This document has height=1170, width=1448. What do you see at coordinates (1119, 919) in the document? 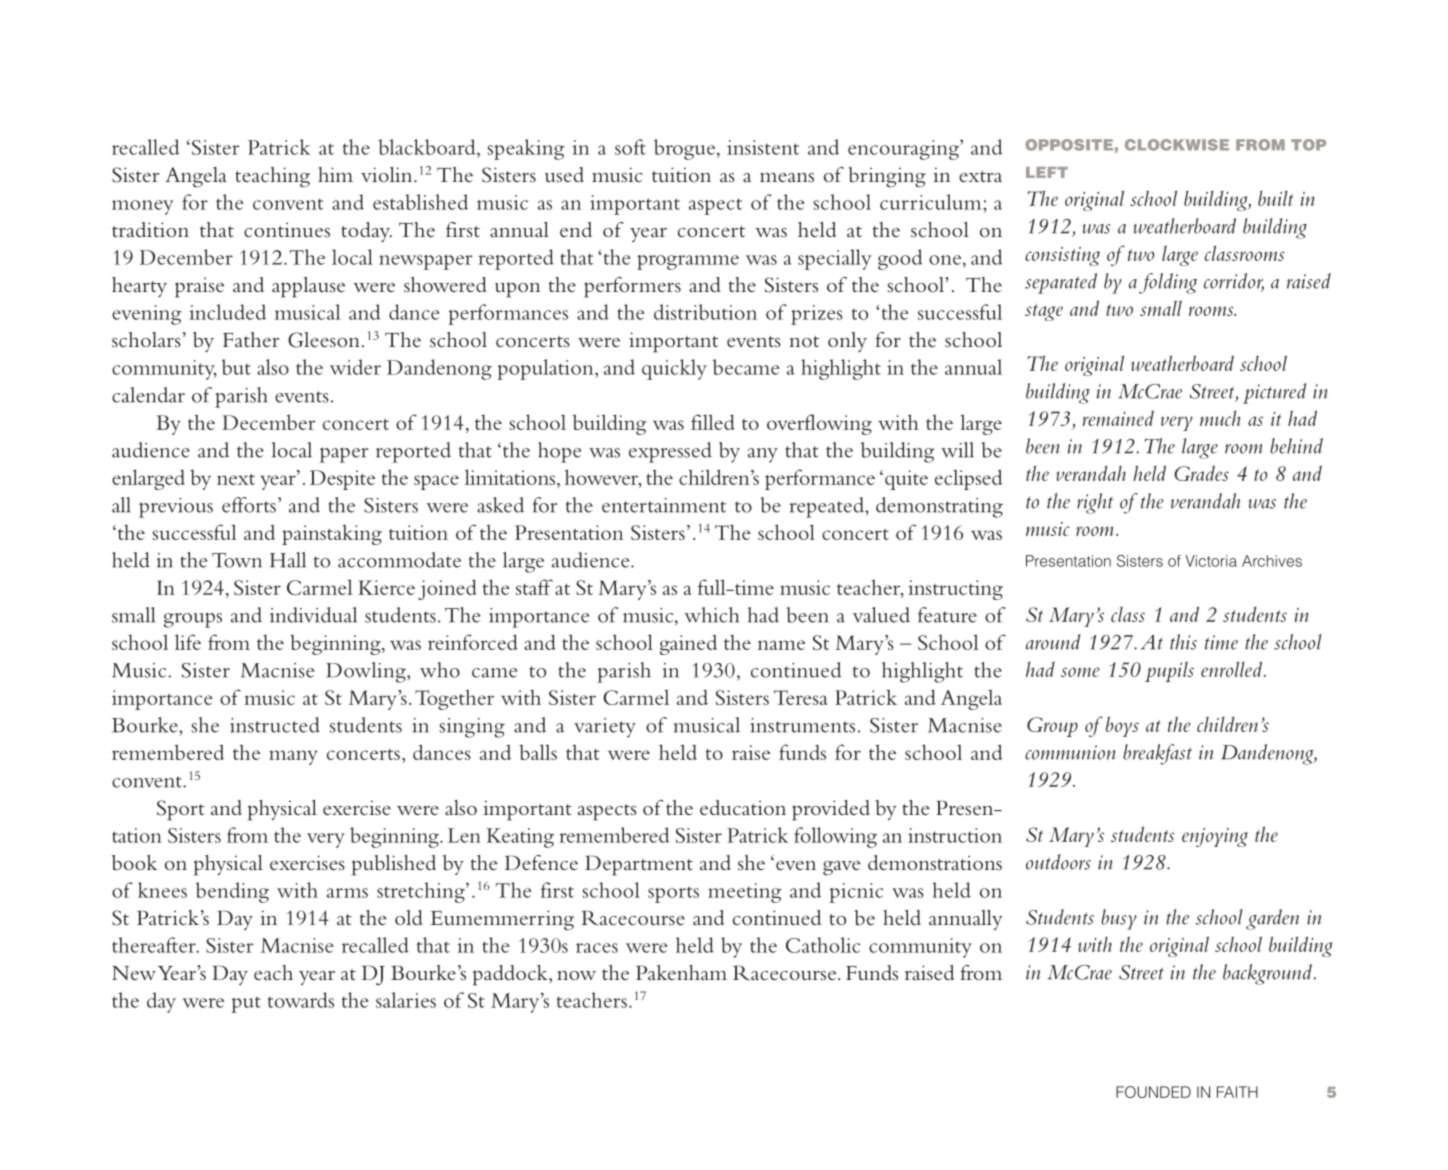
I see `busy` at bounding box center [1119, 919].
